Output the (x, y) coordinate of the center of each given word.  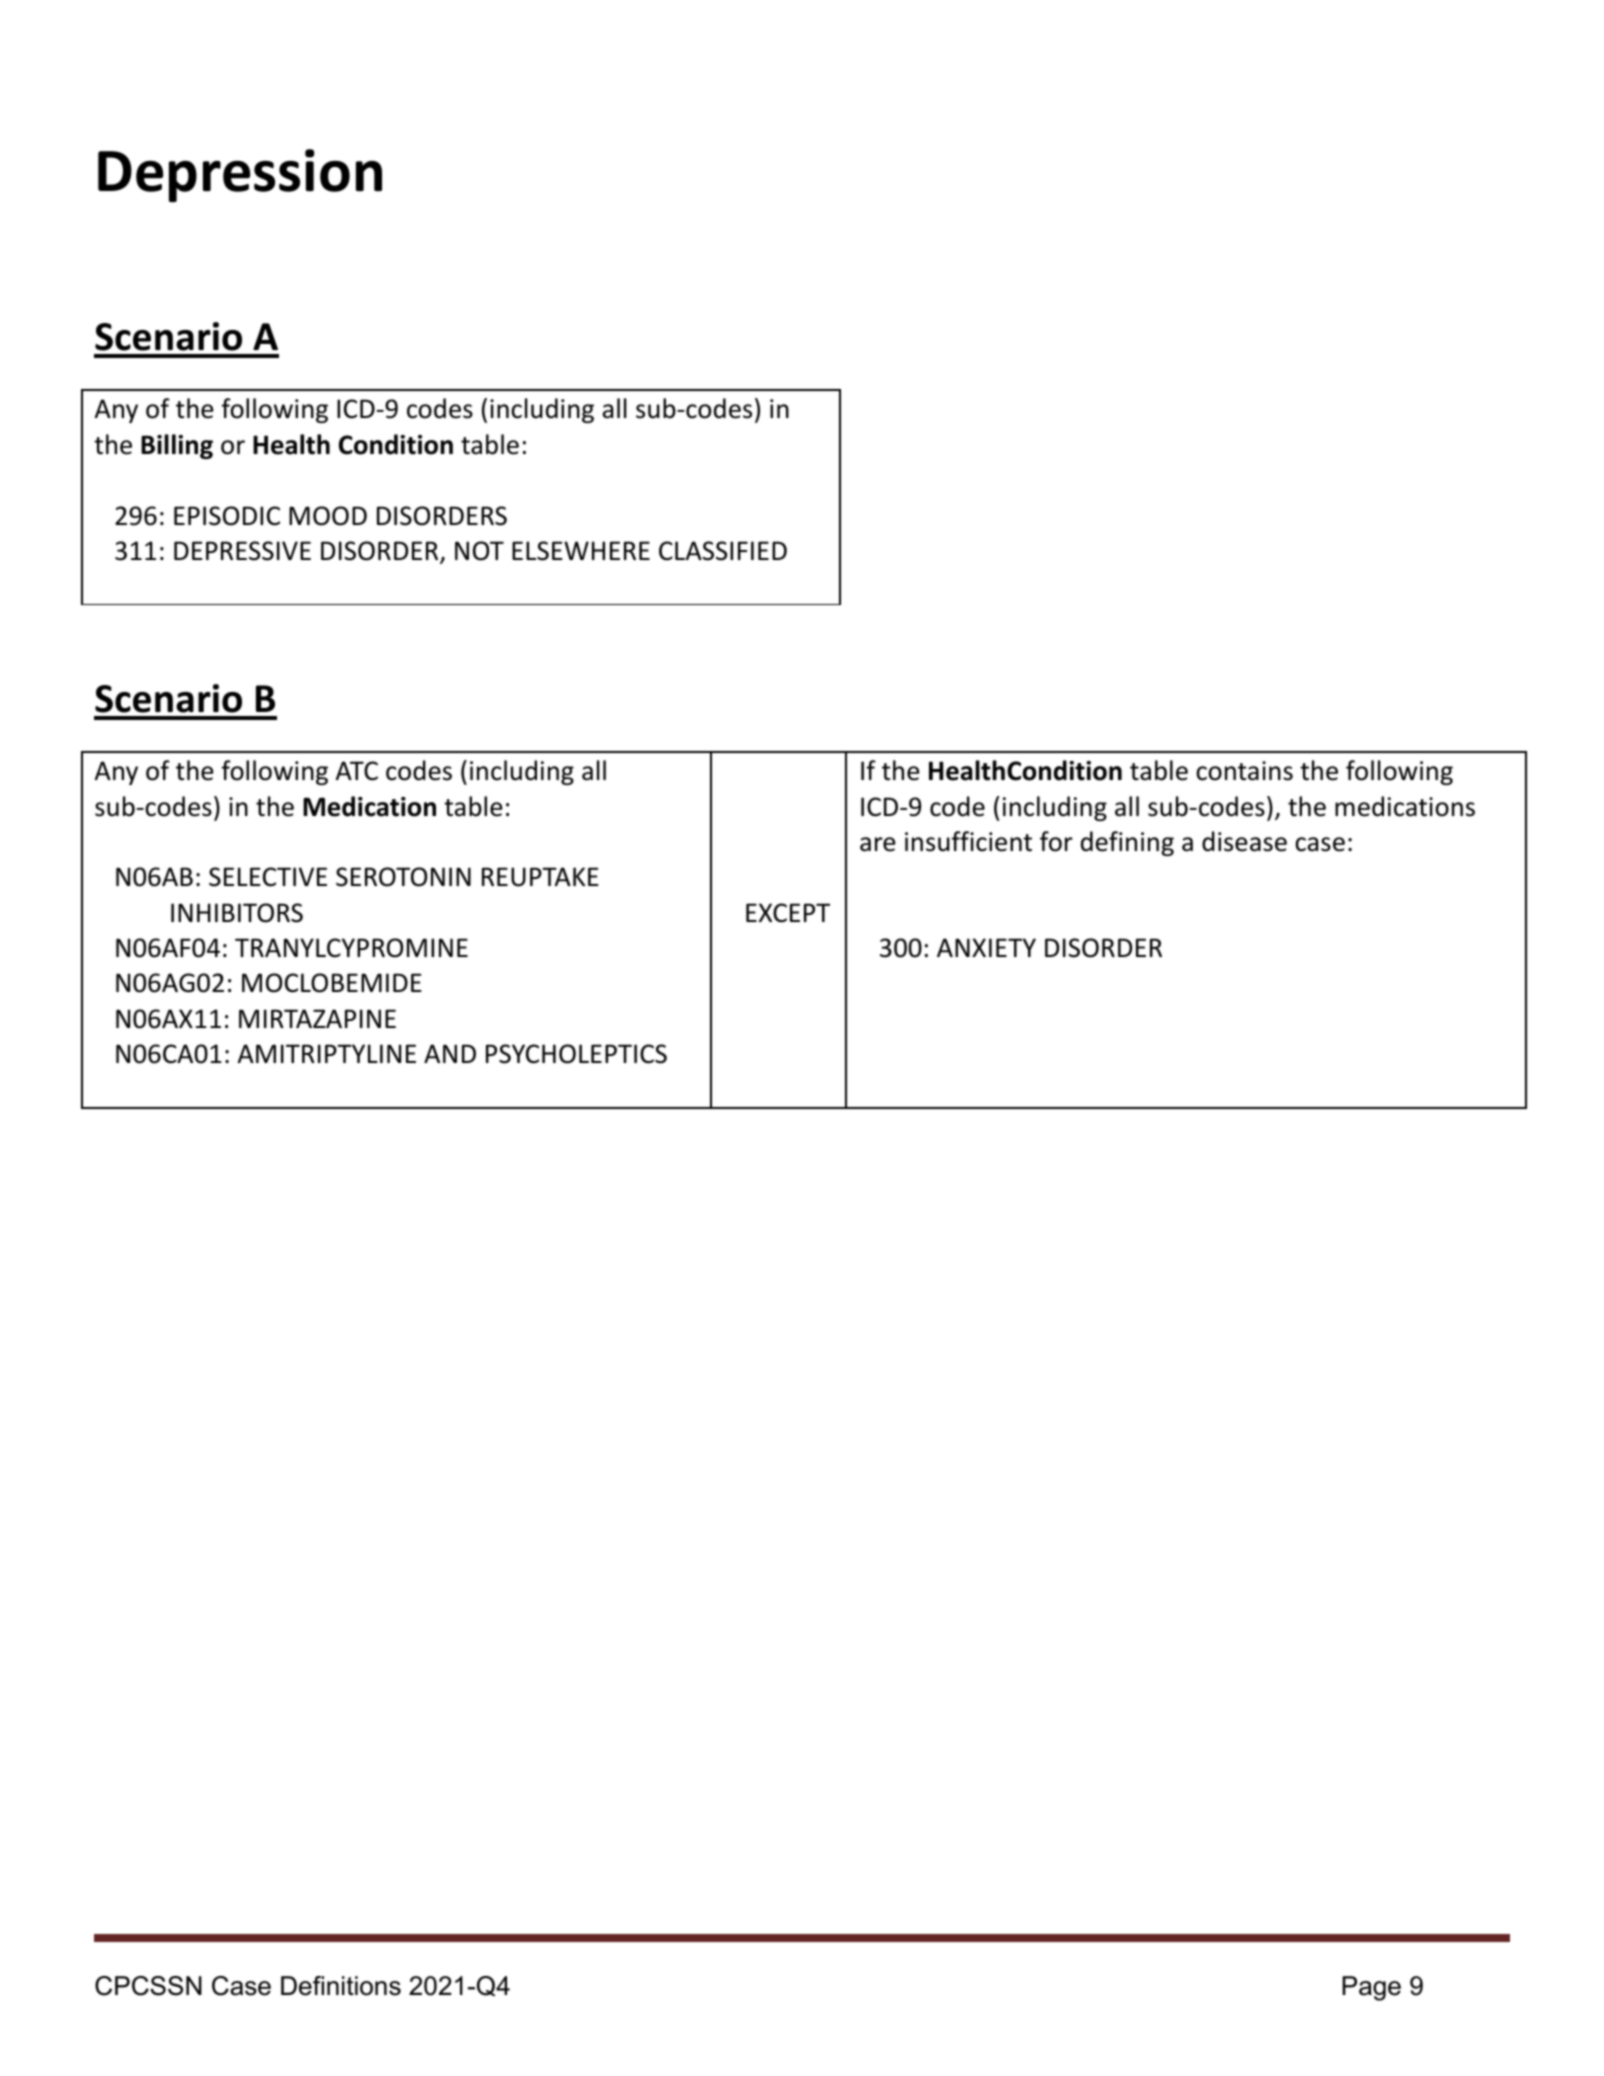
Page (1371, 1988)
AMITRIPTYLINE (327, 1053)
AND (450, 1053)
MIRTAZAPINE (317, 1018)
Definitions (341, 1986)
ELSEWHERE (581, 551)
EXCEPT (788, 913)
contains (1244, 771)
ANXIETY (986, 947)
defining (1127, 843)
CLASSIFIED (723, 551)
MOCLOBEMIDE (332, 983)
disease (1244, 841)
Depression (240, 175)
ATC (357, 771)
